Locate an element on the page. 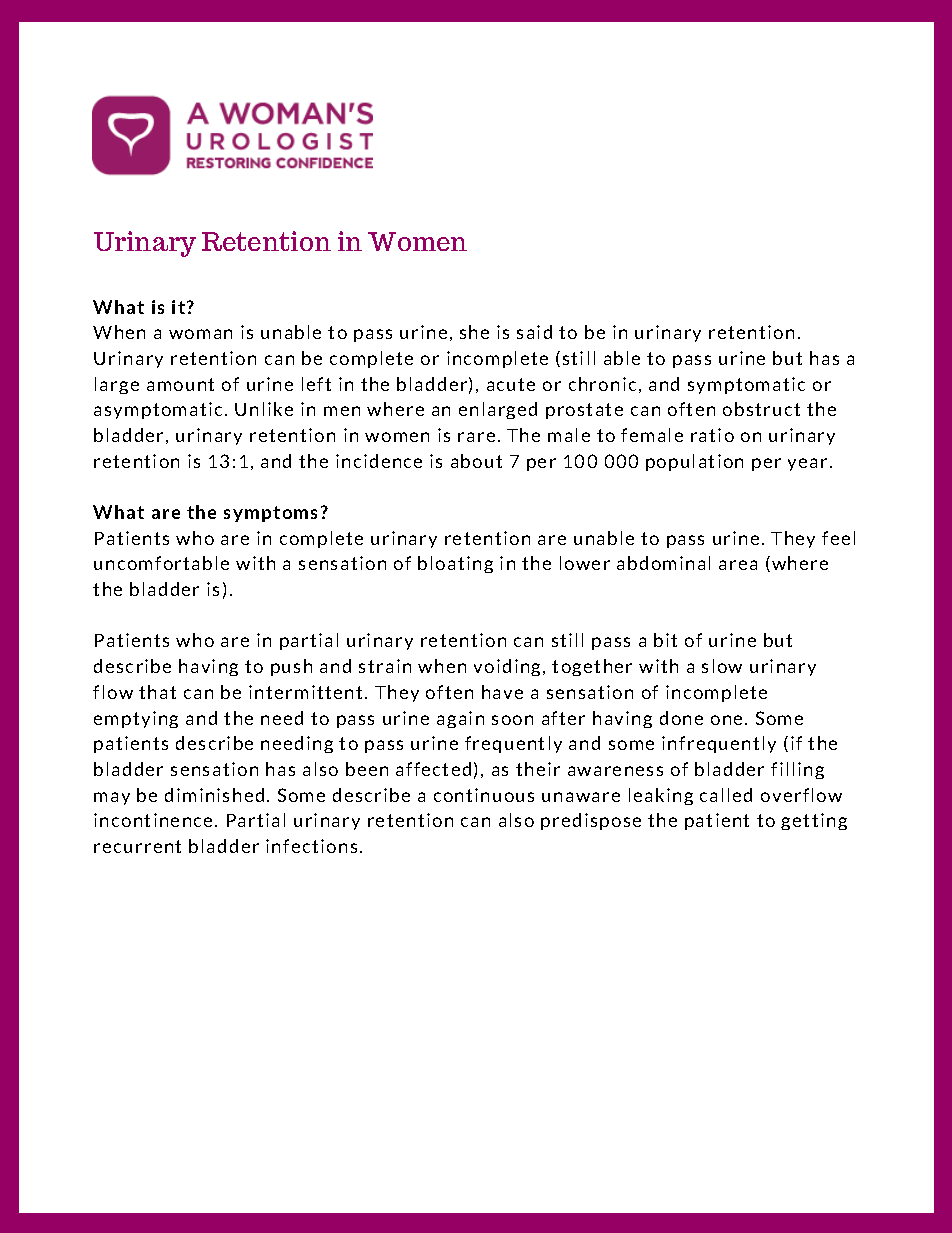 The image size is (952, 1233). said is located at coordinates (534, 332).
